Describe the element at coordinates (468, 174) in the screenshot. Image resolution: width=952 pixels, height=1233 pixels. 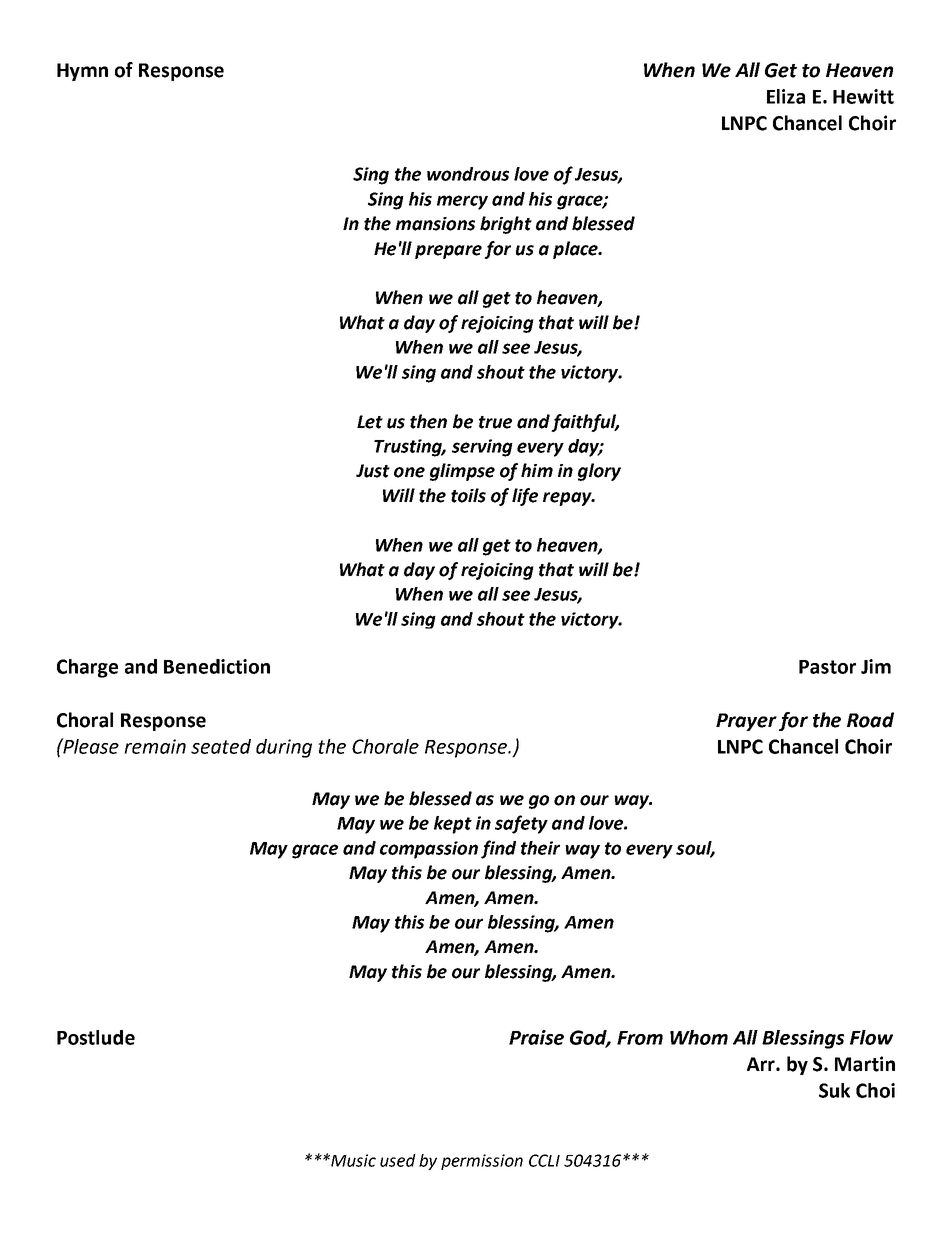
I see `wondrous` at that location.
